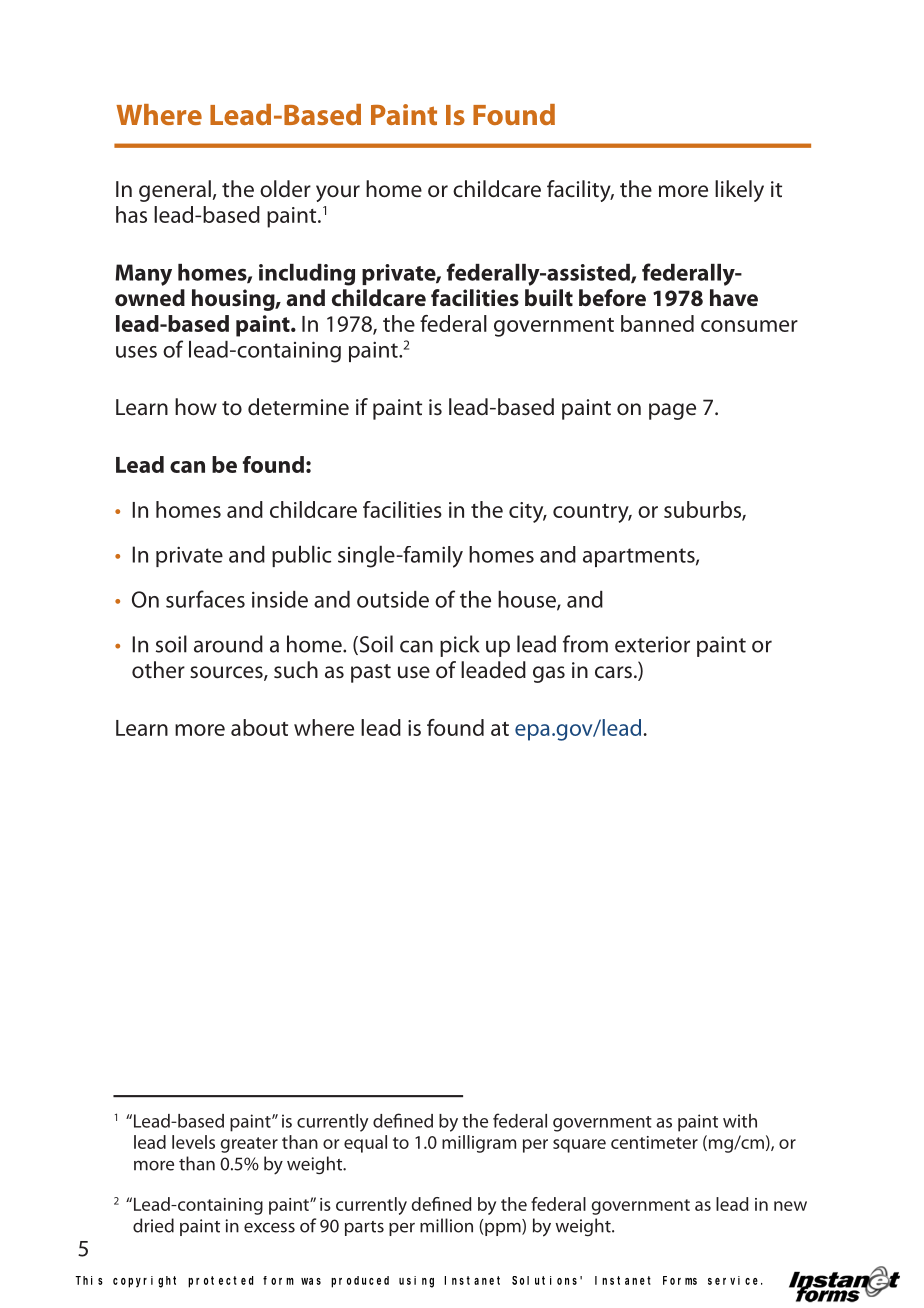 This image has width=924, height=1308. What do you see at coordinates (740, 1121) in the image?
I see `with` at bounding box center [740, 1121].
